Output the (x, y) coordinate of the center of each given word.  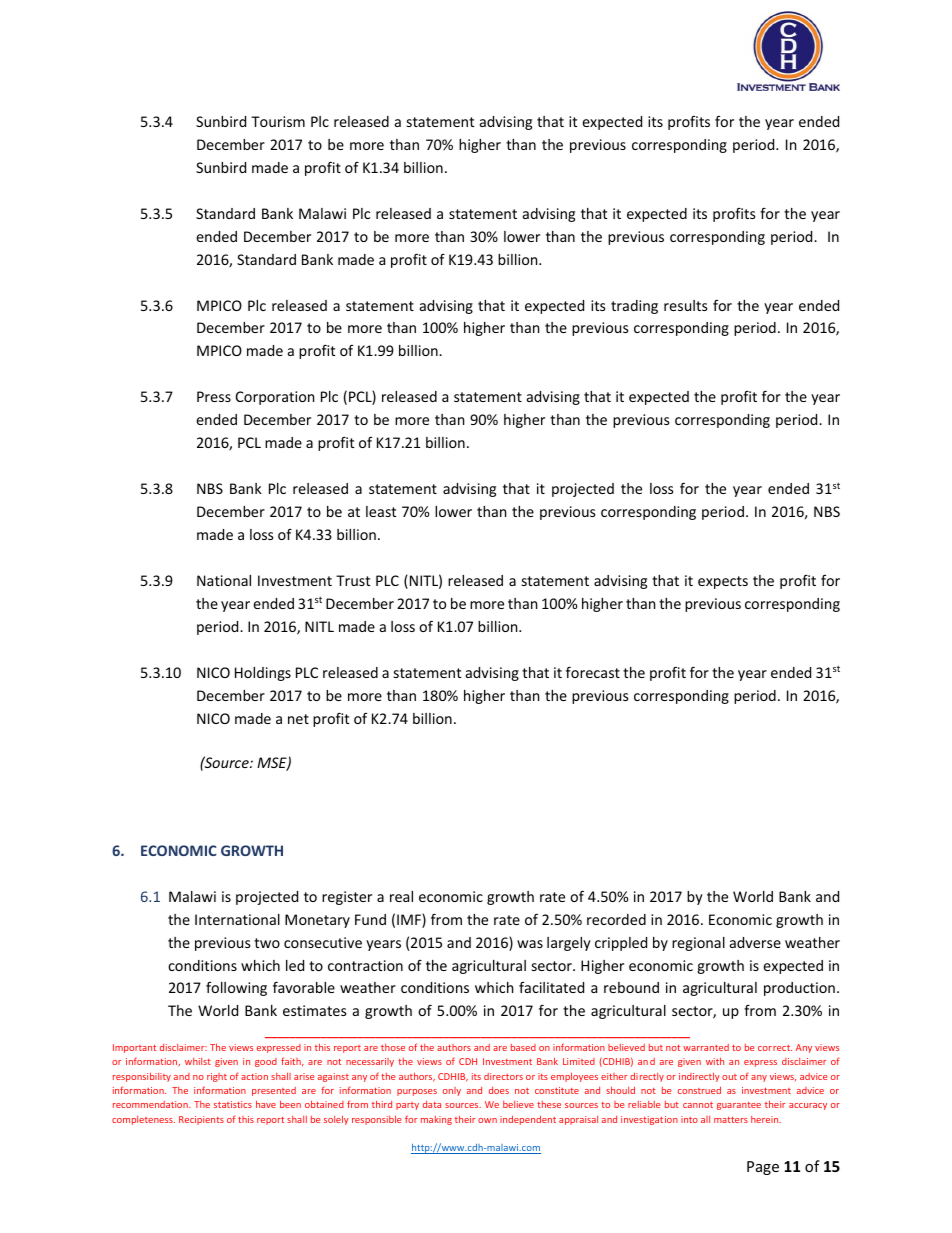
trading (634, 307)
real (401, 896)
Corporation (275, 398)
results (686, 305)
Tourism (278, 121)
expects (723, 582)
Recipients (201, 1120)
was (530, 944)
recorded (616, 919)
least (381, 511)
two (267, 943)
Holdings (263, 674)
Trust (353, 580)
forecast (593, 672)
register (347, 898)
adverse (755, 942)
